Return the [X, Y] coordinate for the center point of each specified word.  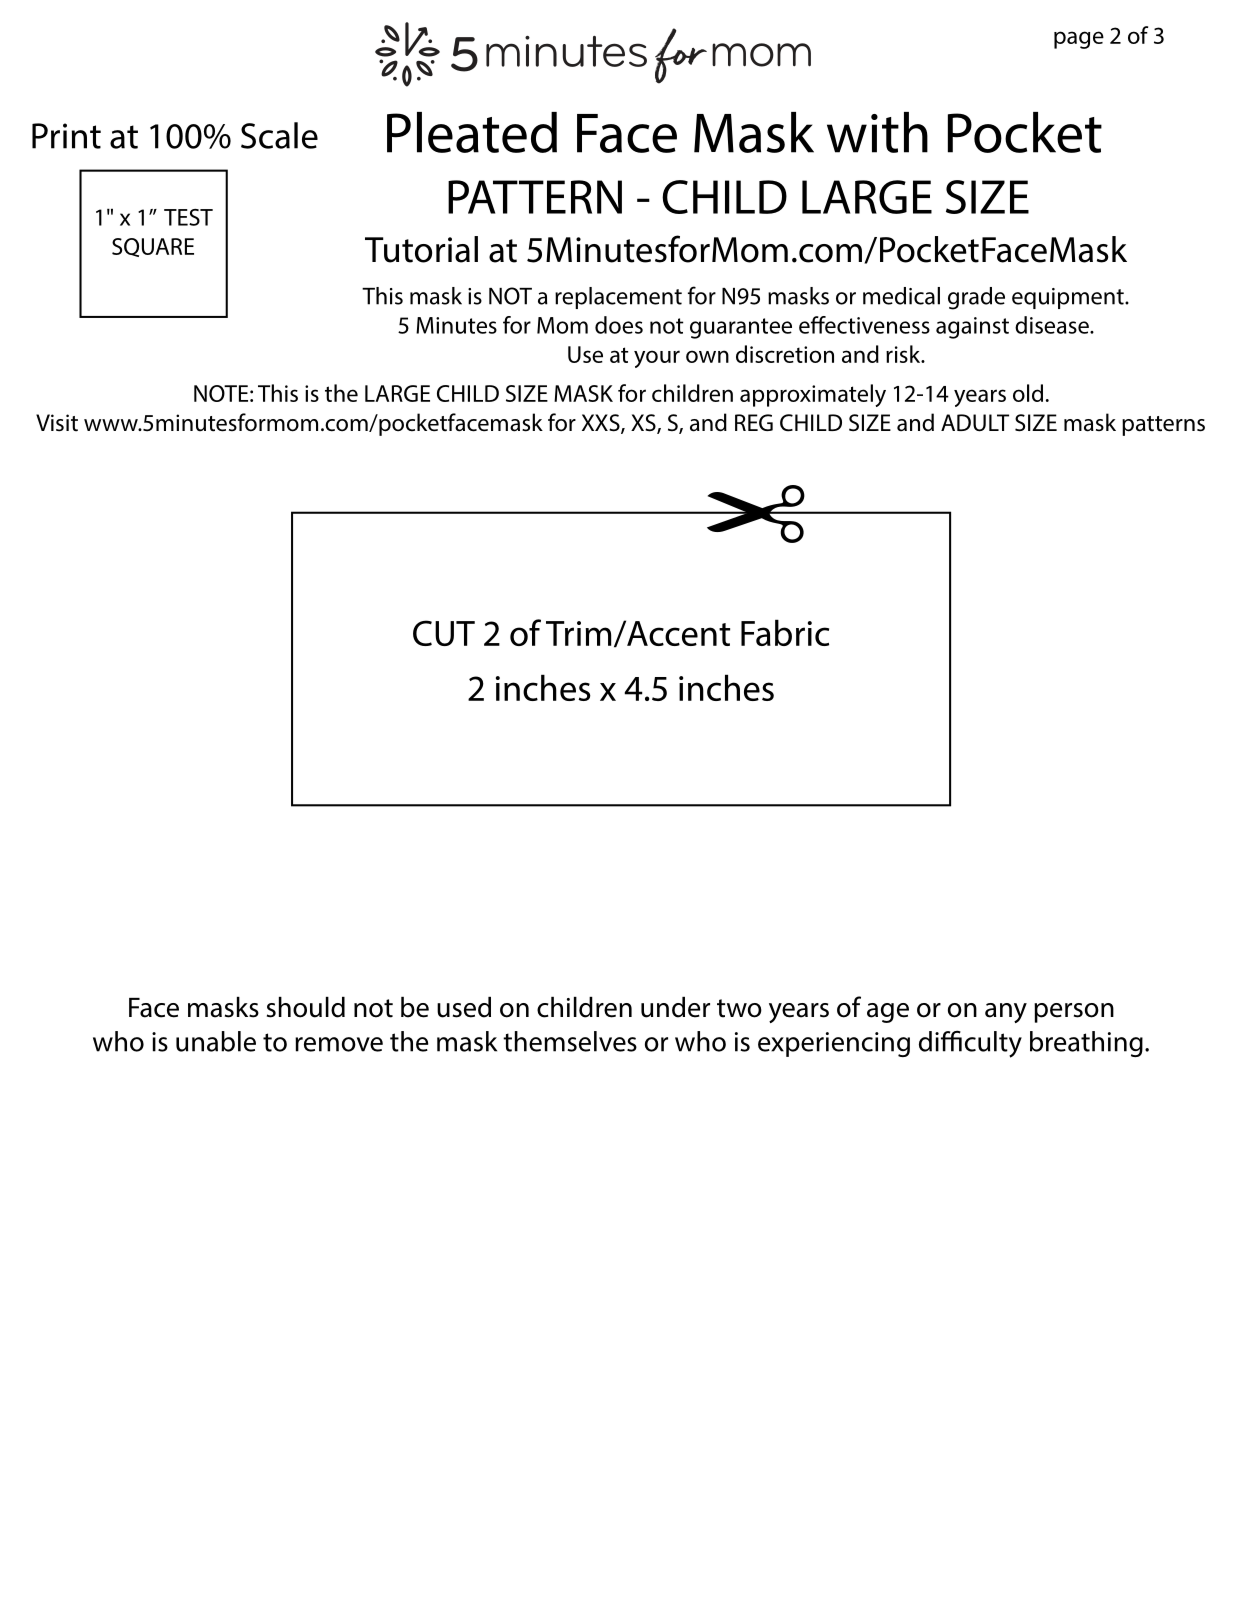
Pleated [472, 132]
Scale [279, 135]
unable [216, 1041]
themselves [570, 1041]
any [1006, 1013]
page [1079, 40]
